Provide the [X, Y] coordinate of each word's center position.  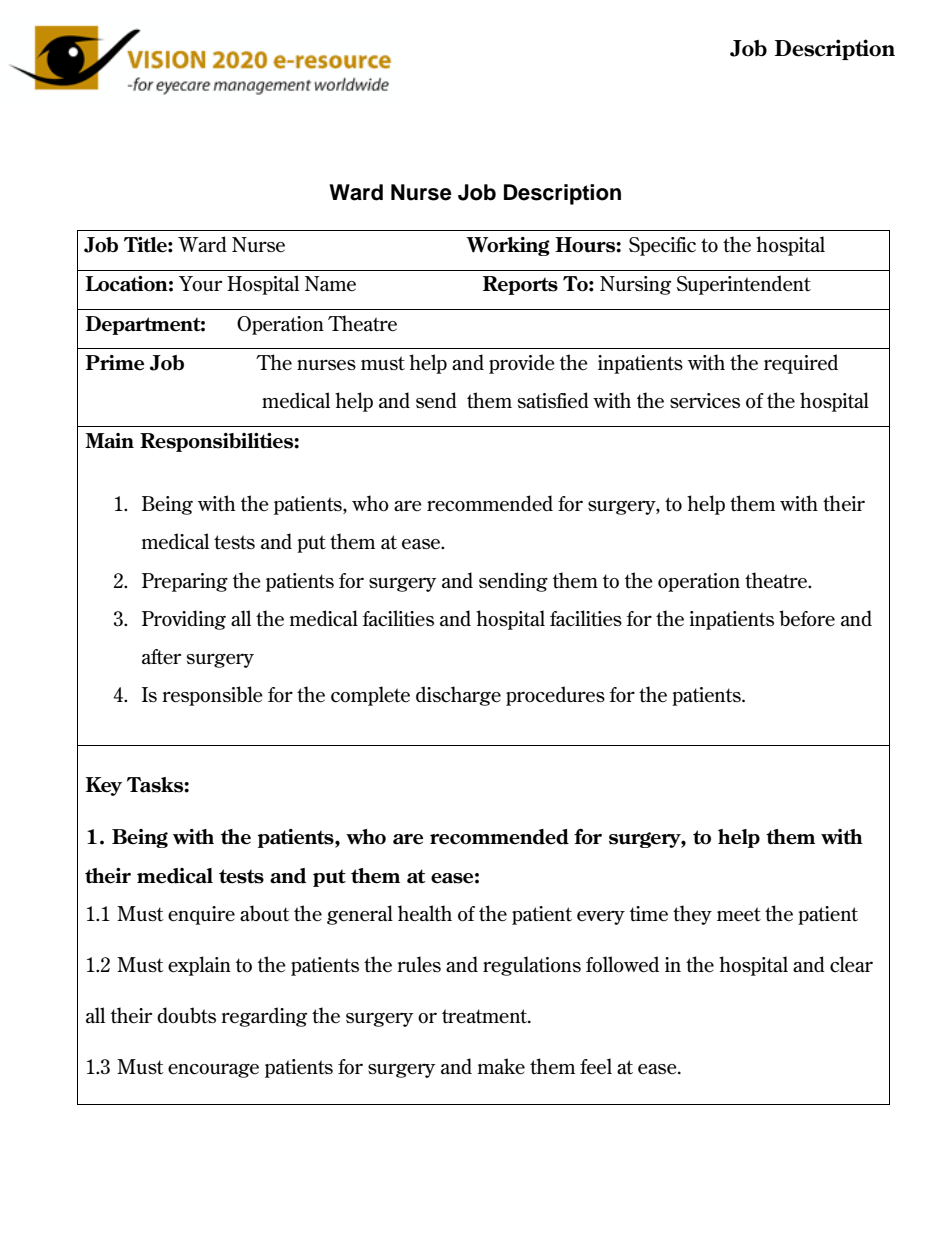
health [425, 913]
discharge [458, 696]
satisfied [553, 400]
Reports [520, 285]
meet [739, 914]
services [705, 401]
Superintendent [744, 285]
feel [596, 1066]
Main [109, 441]
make [501, 1066]
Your [200, 284]
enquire [201, 915]
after [161, 657]
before [807, 618]
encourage [213, 1070]
